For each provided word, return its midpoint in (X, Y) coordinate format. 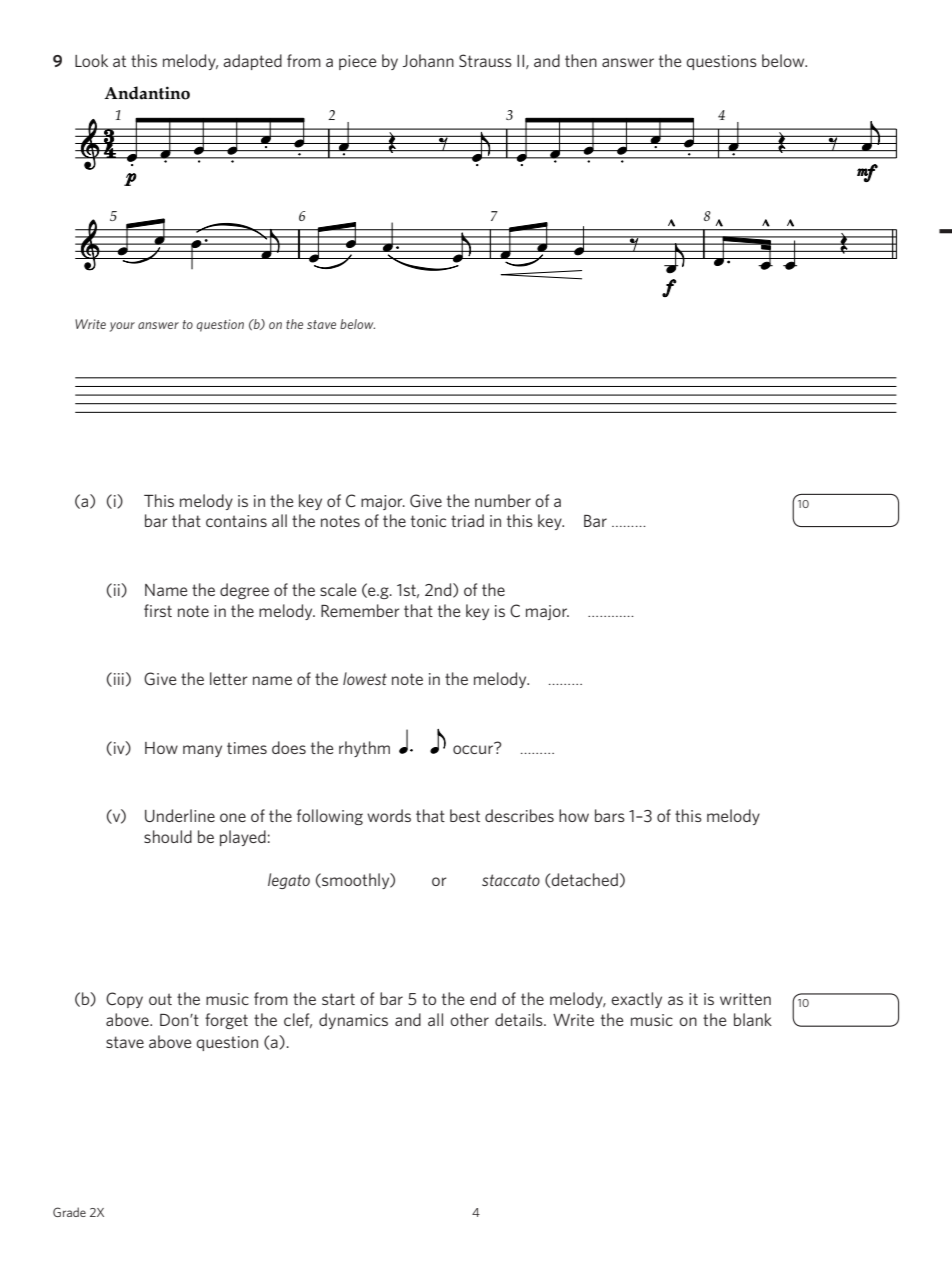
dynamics (353, 1021)
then (581, 60)
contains (236, 521)
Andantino (147, 93)
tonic (428, 521)
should (168, 836)
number (503, 500)
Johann (428, 60)
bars (610, 815)
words (389, 815)
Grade (69, 1212)
